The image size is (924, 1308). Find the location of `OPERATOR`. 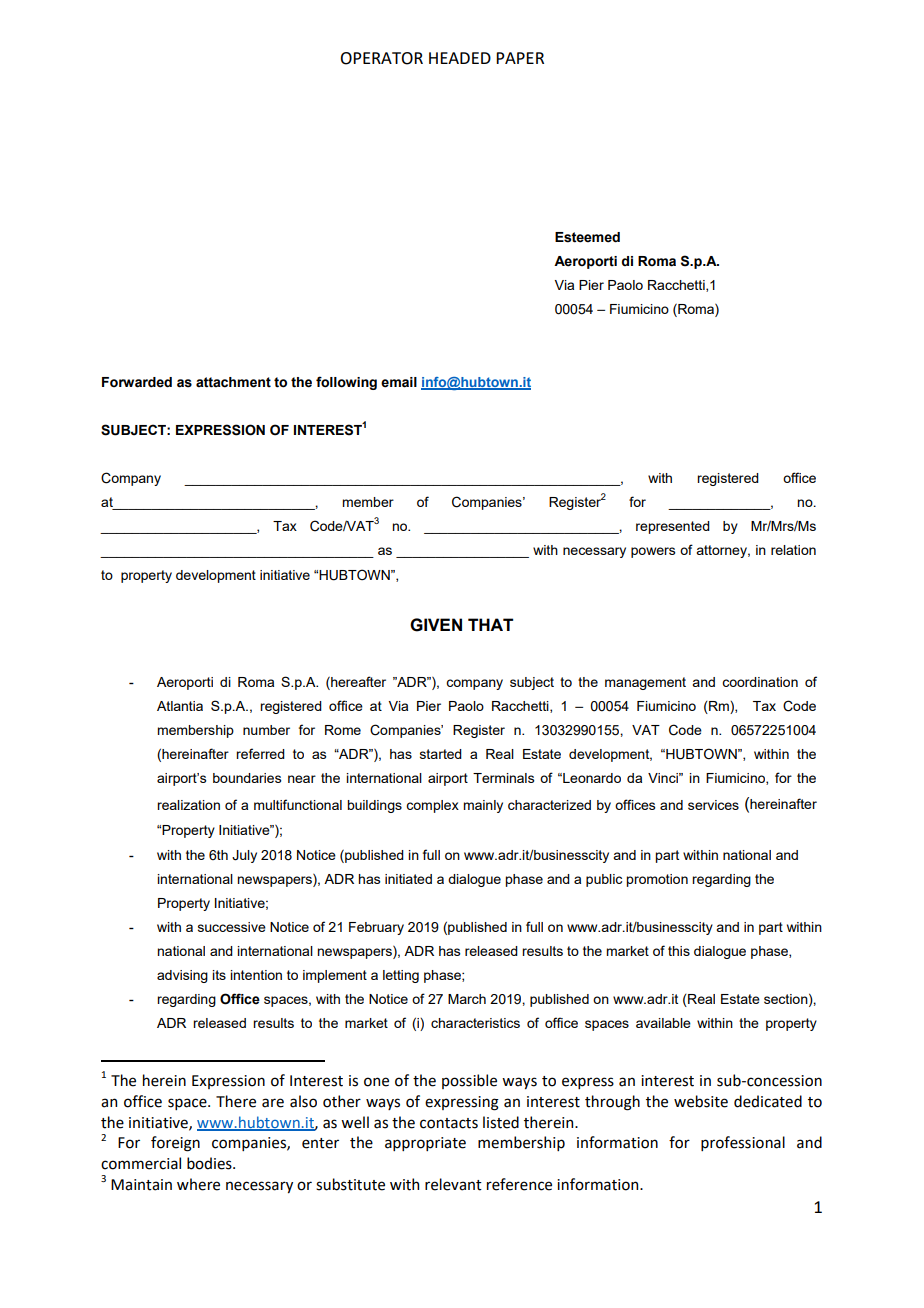

OPERATOR is located at coordinates (381, 58).
